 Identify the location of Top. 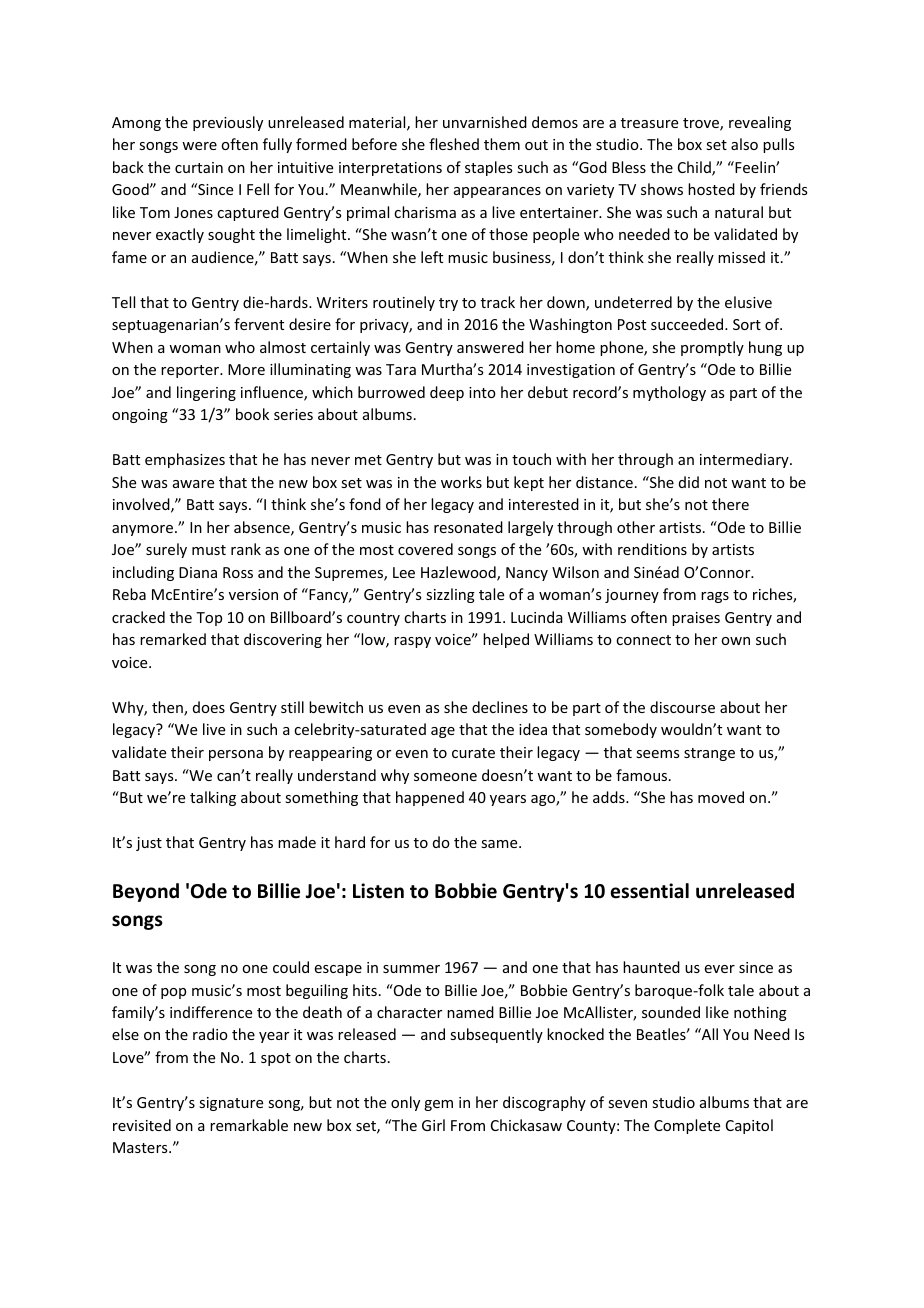
(209, 619).
